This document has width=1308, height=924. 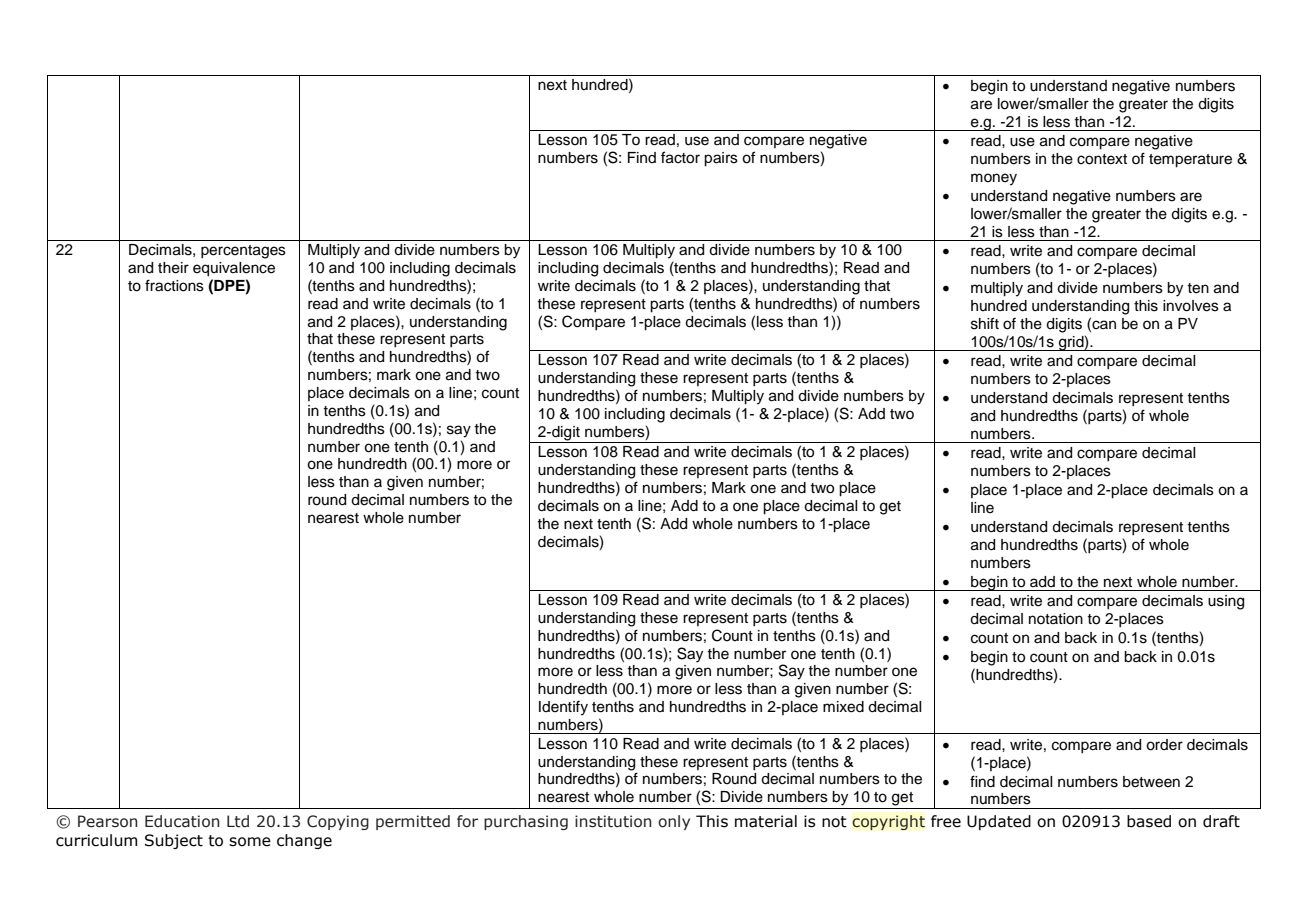 I want to click on Identify, so click(x=563, y=708).
